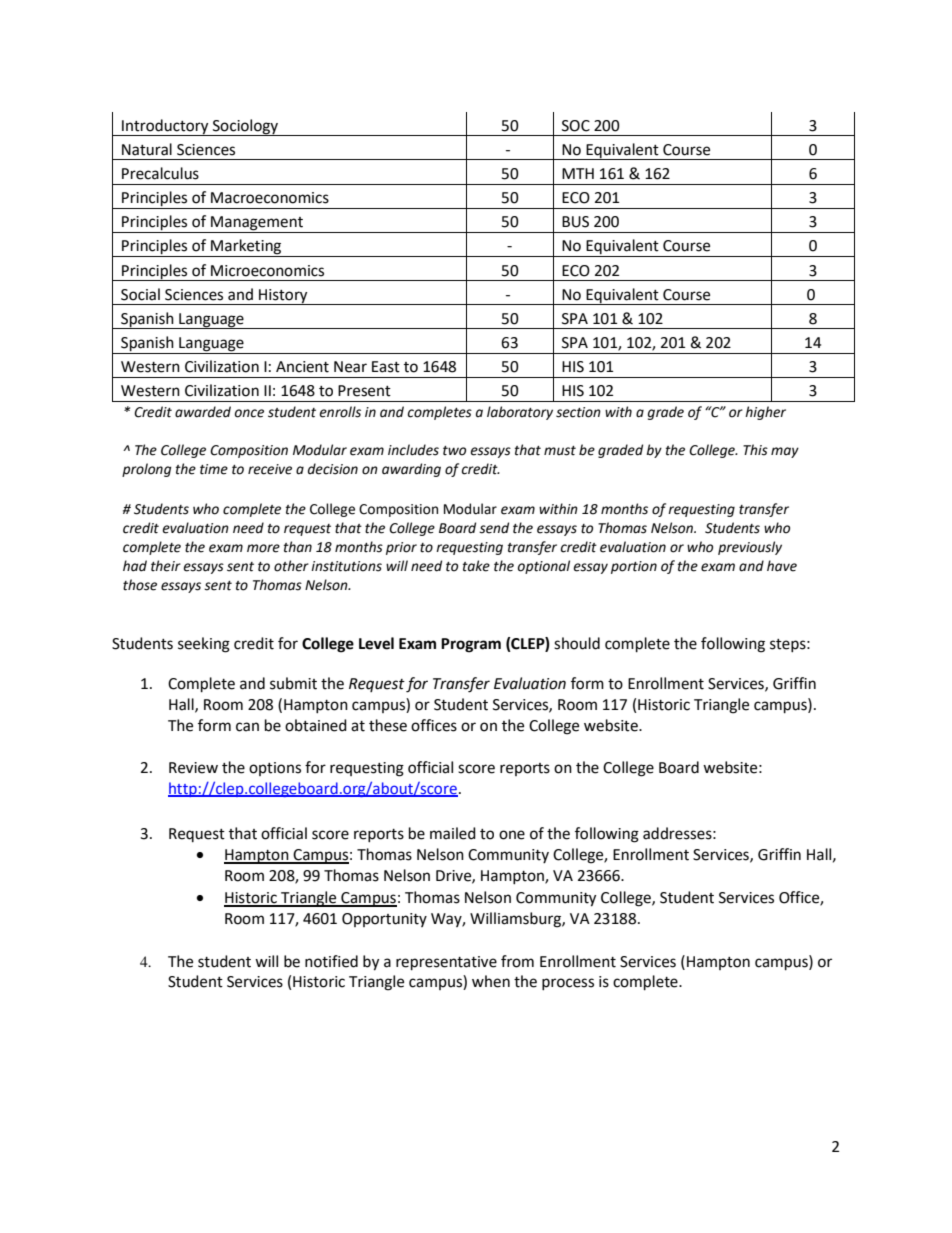  I want to click on should, so click(577, 643).
